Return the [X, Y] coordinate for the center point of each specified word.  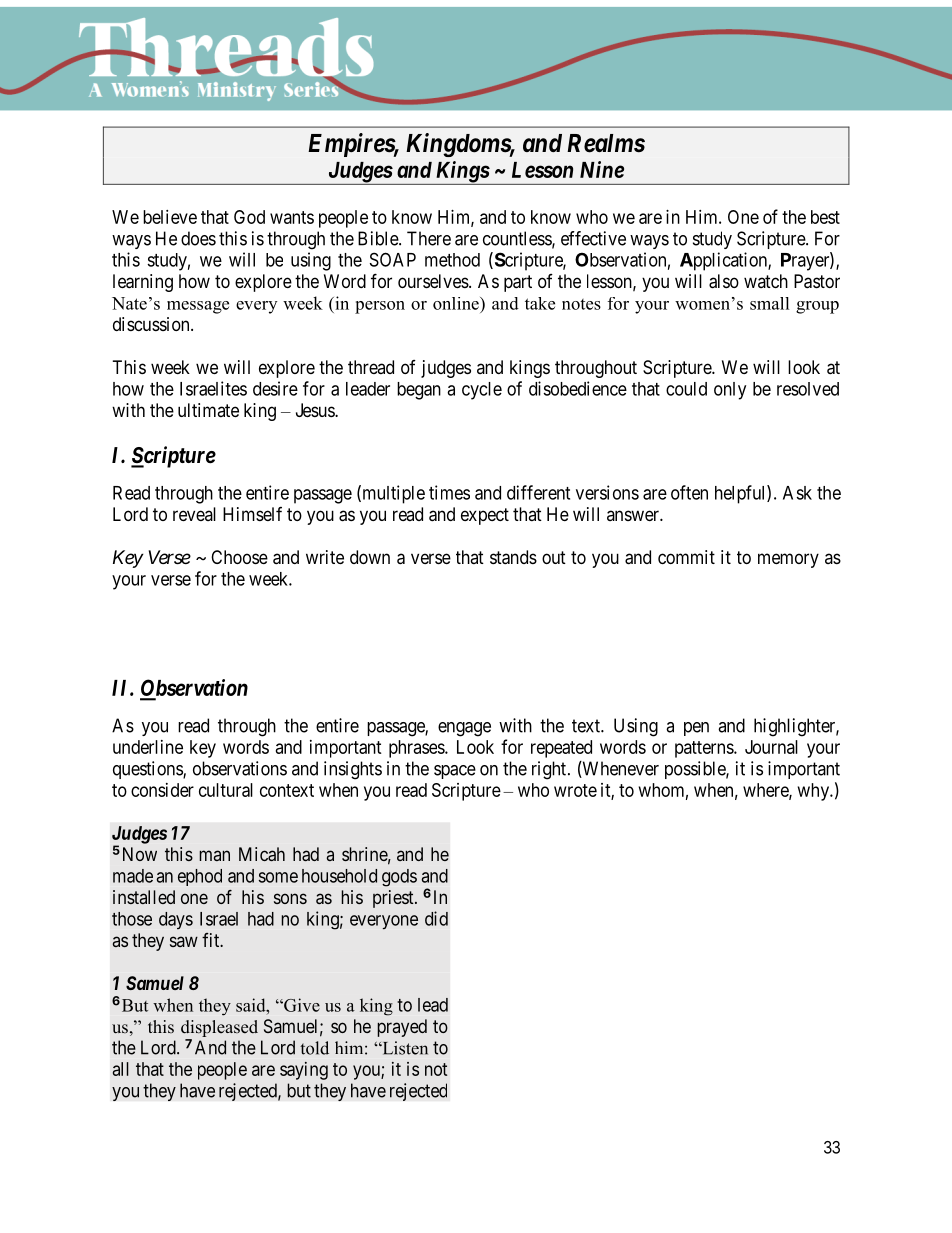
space [455, 772]
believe [170, 217]
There [429, 238]
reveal [194, 514]
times [449, 492]
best [825, 217]
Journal [771, 747]
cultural [226, 790]
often [689, 492]
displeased [219, 1028]
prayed [402, 1028]
